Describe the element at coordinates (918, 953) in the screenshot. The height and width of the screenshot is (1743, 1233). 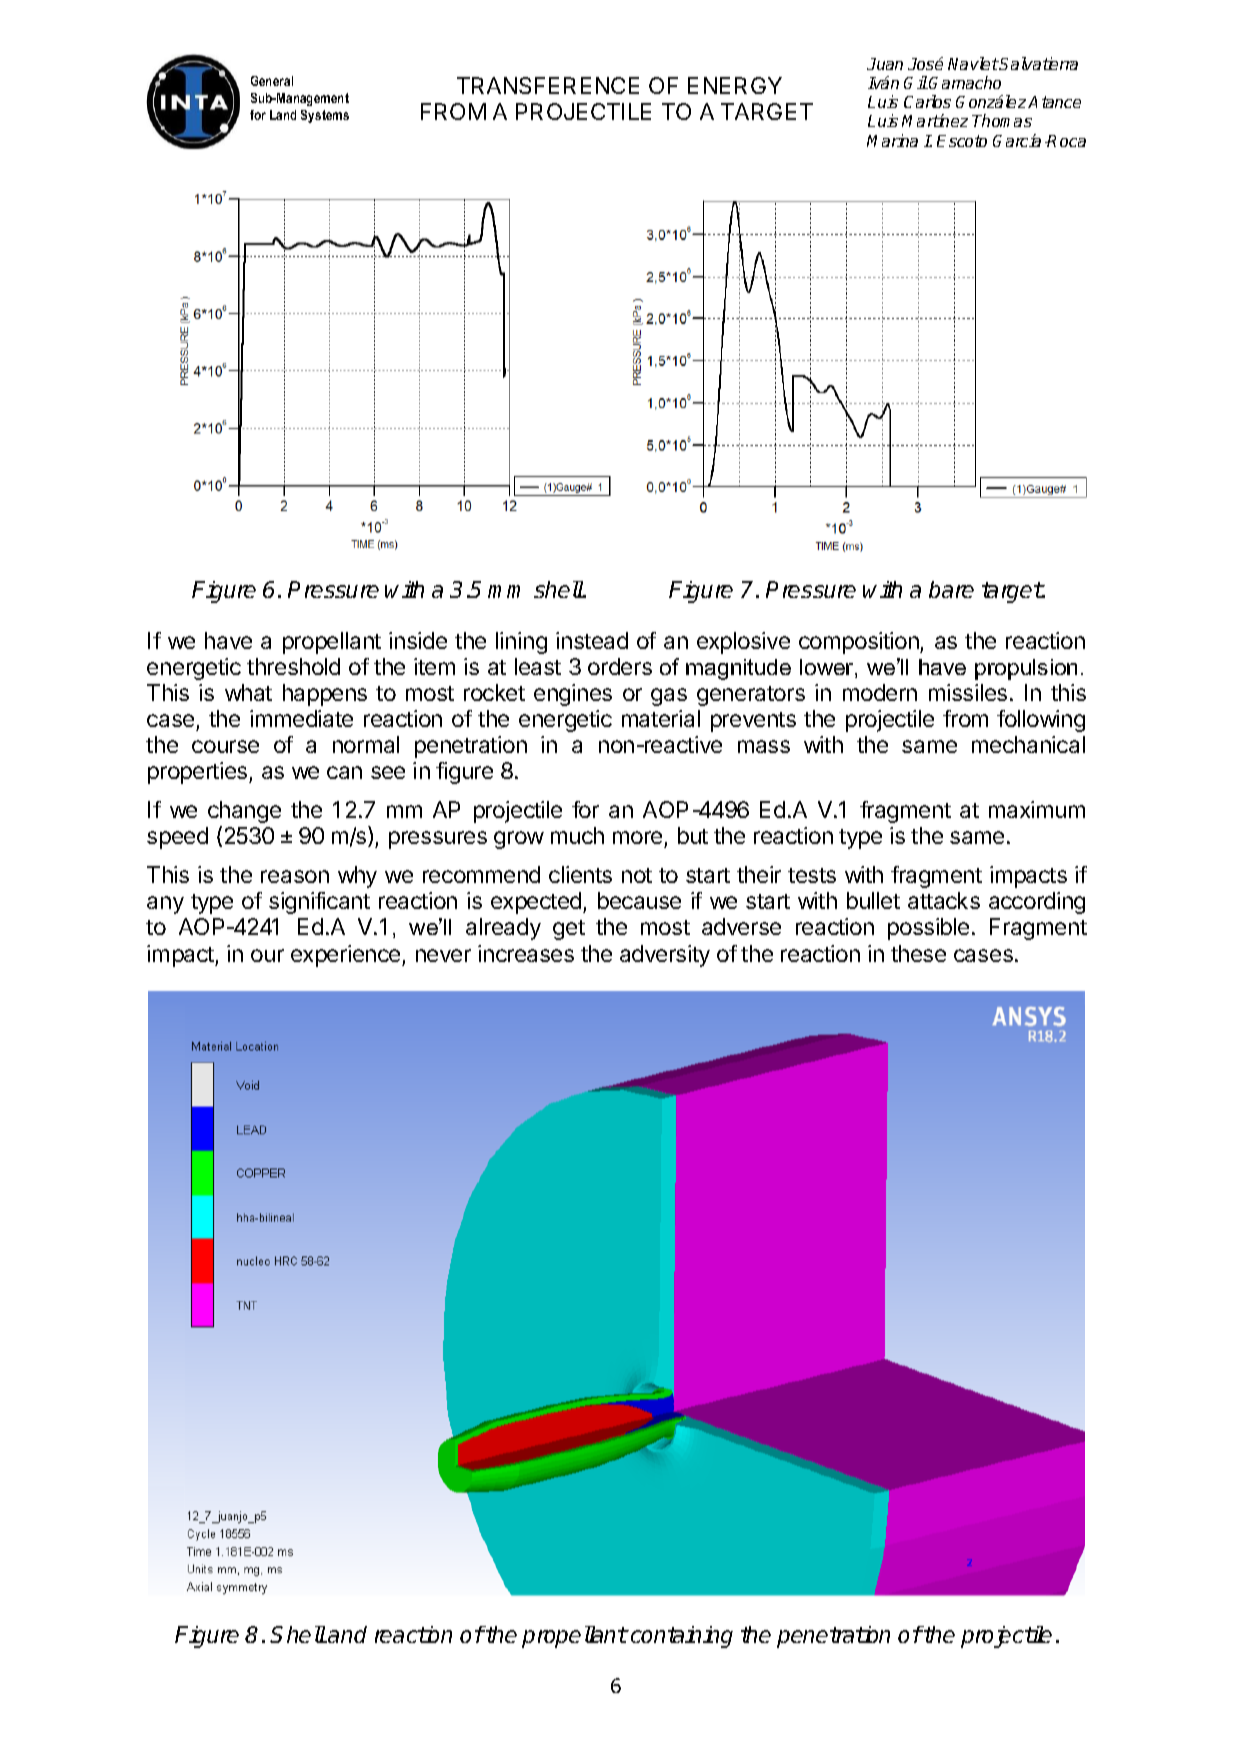
I see `these` at that location.
